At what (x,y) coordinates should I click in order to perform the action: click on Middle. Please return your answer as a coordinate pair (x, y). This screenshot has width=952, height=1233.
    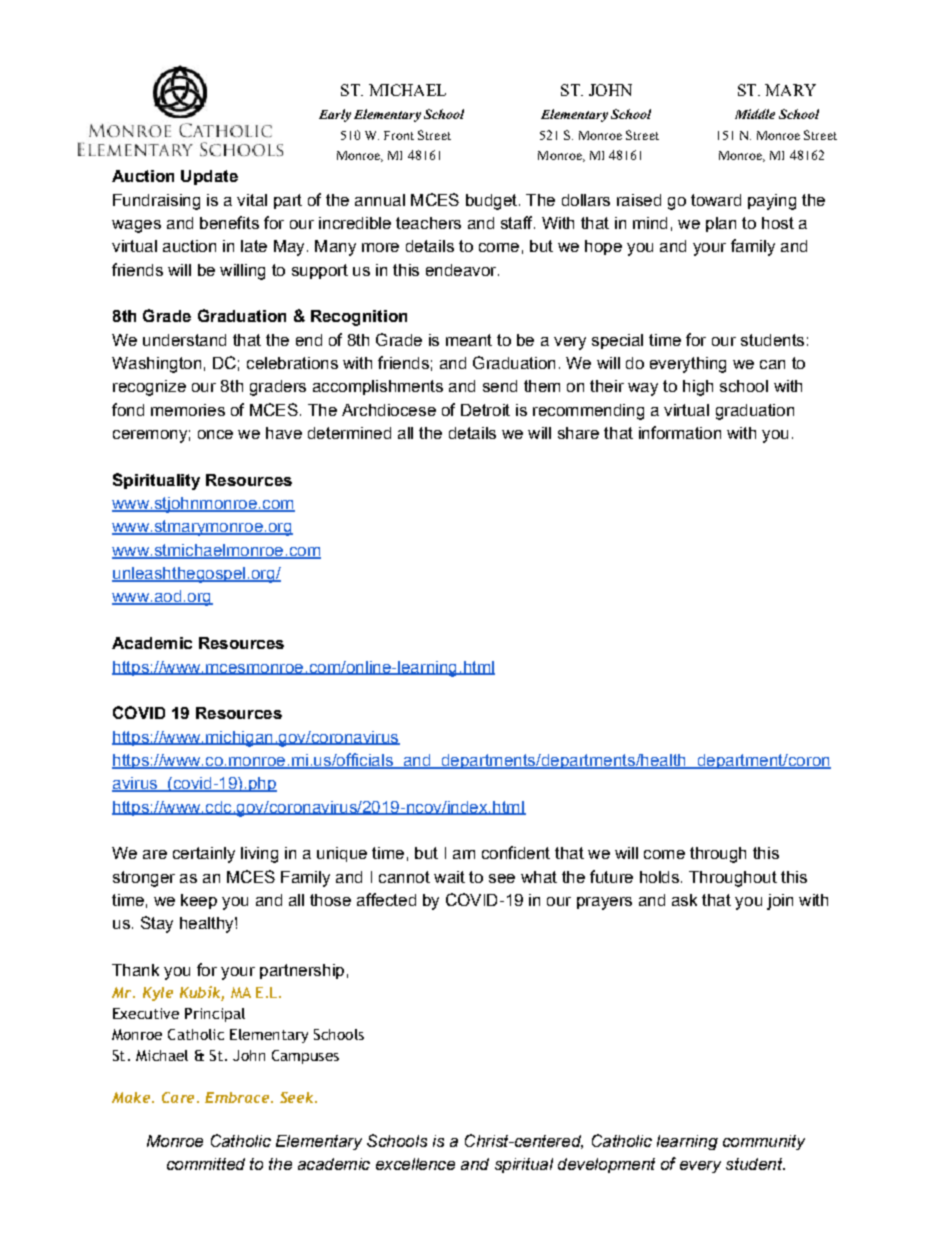
    Looking at the image, I should click on (755, 114).
